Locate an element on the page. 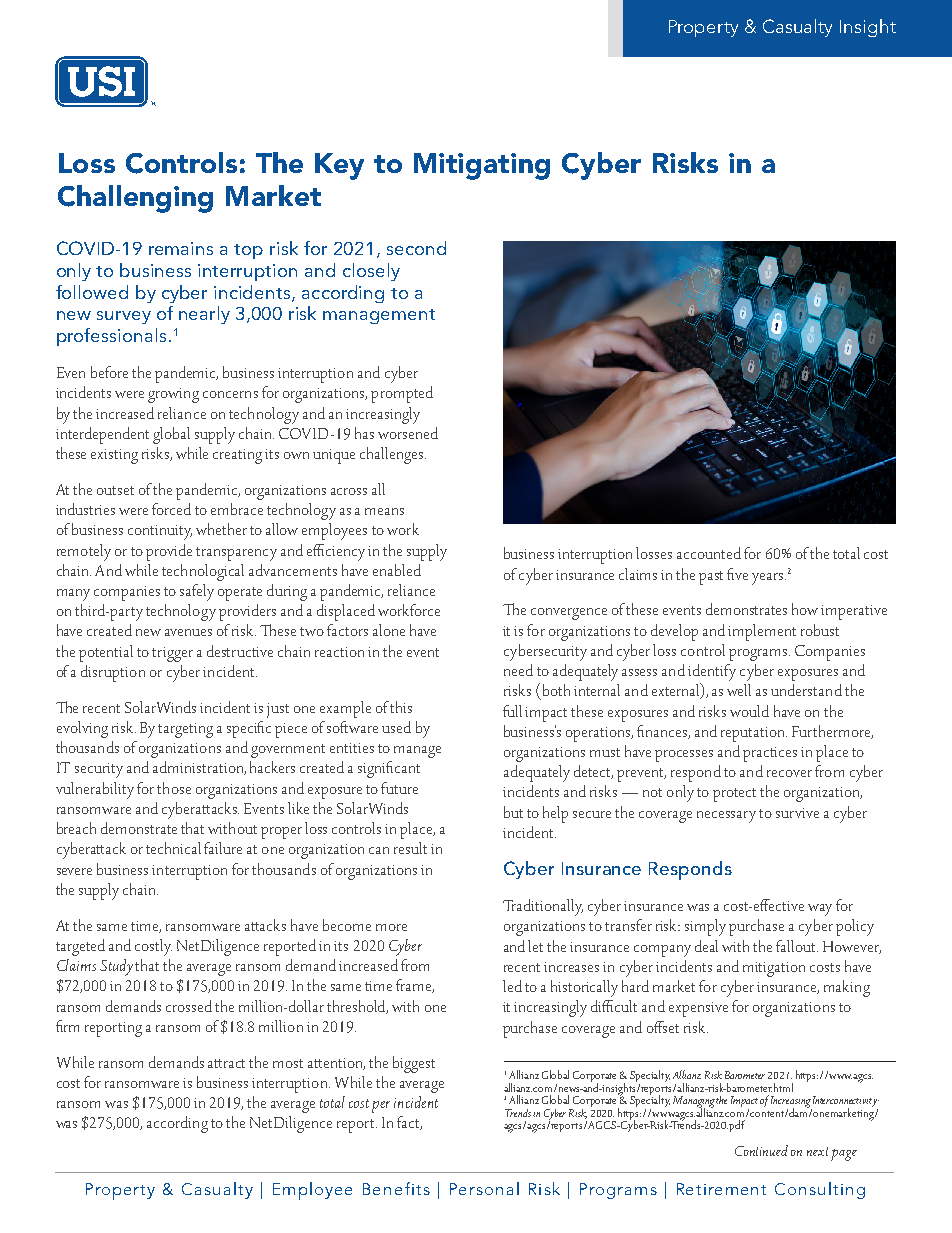 The image size is (952, 1233). technical is located at coordinates (173, 848).
